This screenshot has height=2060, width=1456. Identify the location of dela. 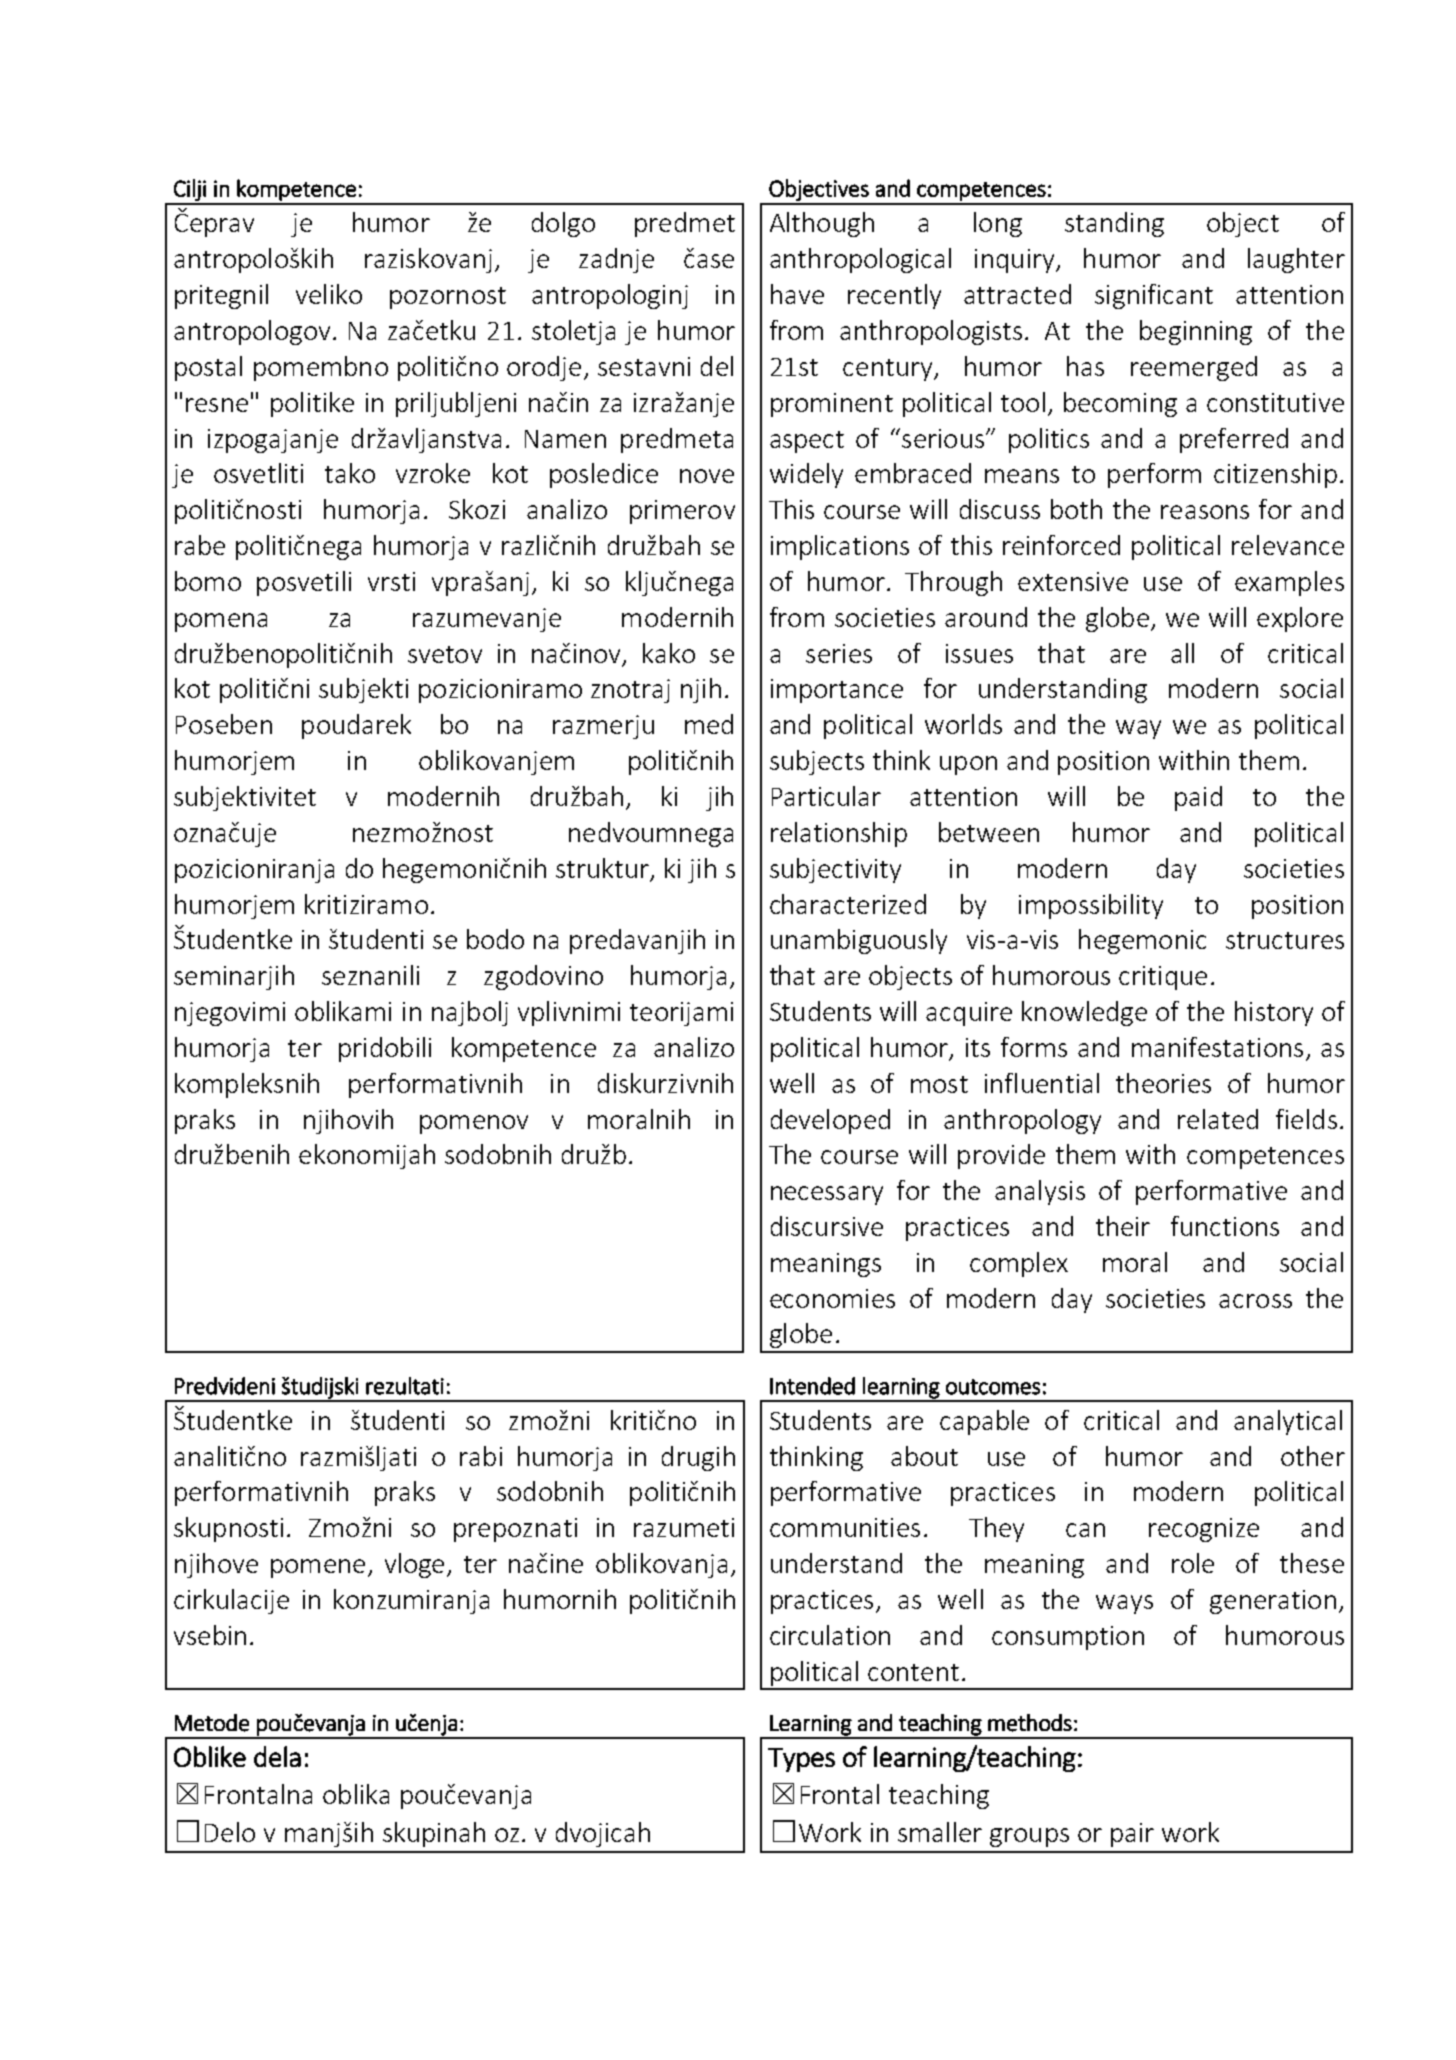
(277, 1756).
